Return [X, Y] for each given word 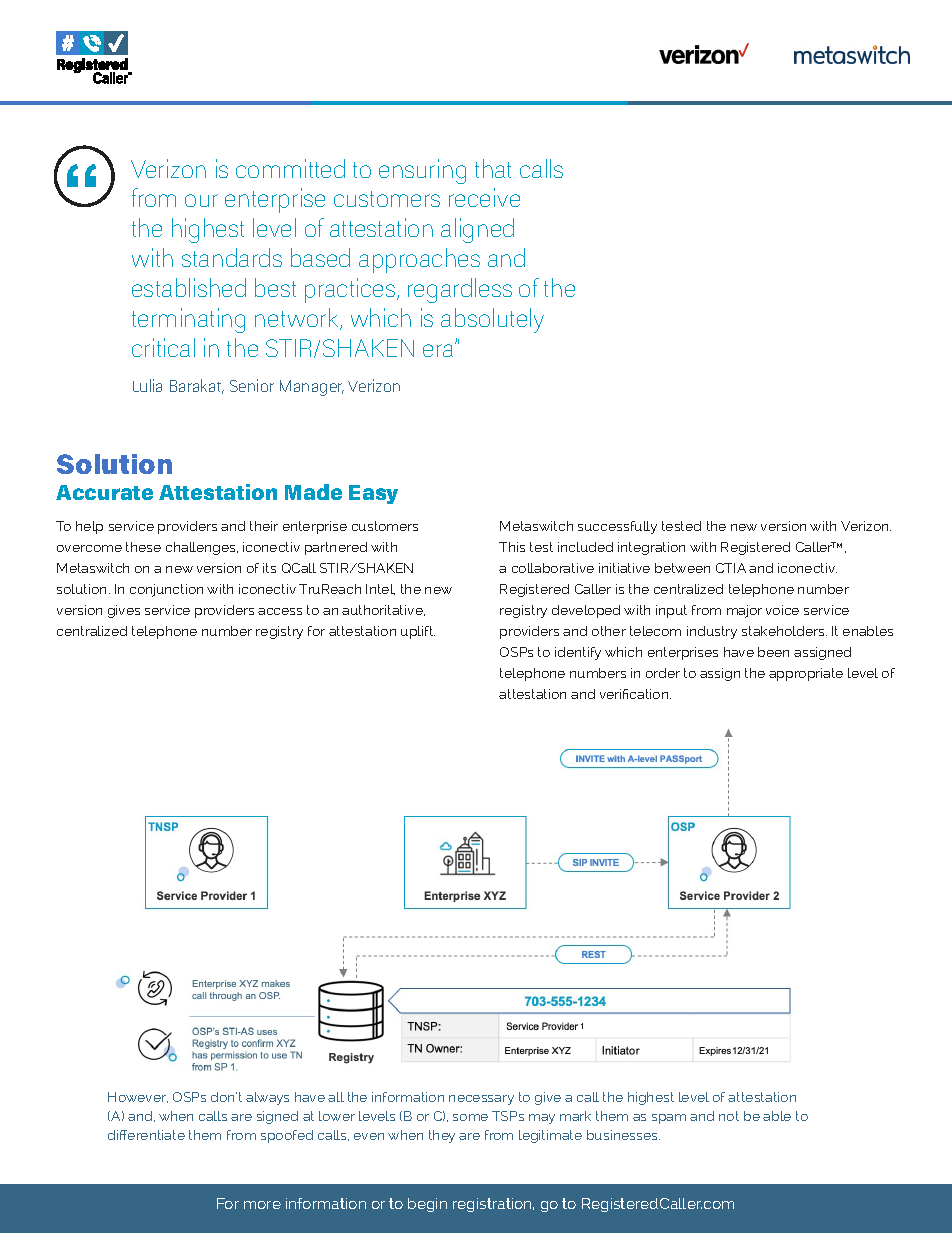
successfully [617, 527]
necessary [481, 1100]
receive [484, 197]
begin [427, 1205]
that [493, 168]
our [201, 200]
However [138, 1097]
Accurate [104, 492]
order [663, 673]
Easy [373, 494]
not [729, 1116]
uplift [418, 632]
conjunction [166, 590]
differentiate [146, 1135]
